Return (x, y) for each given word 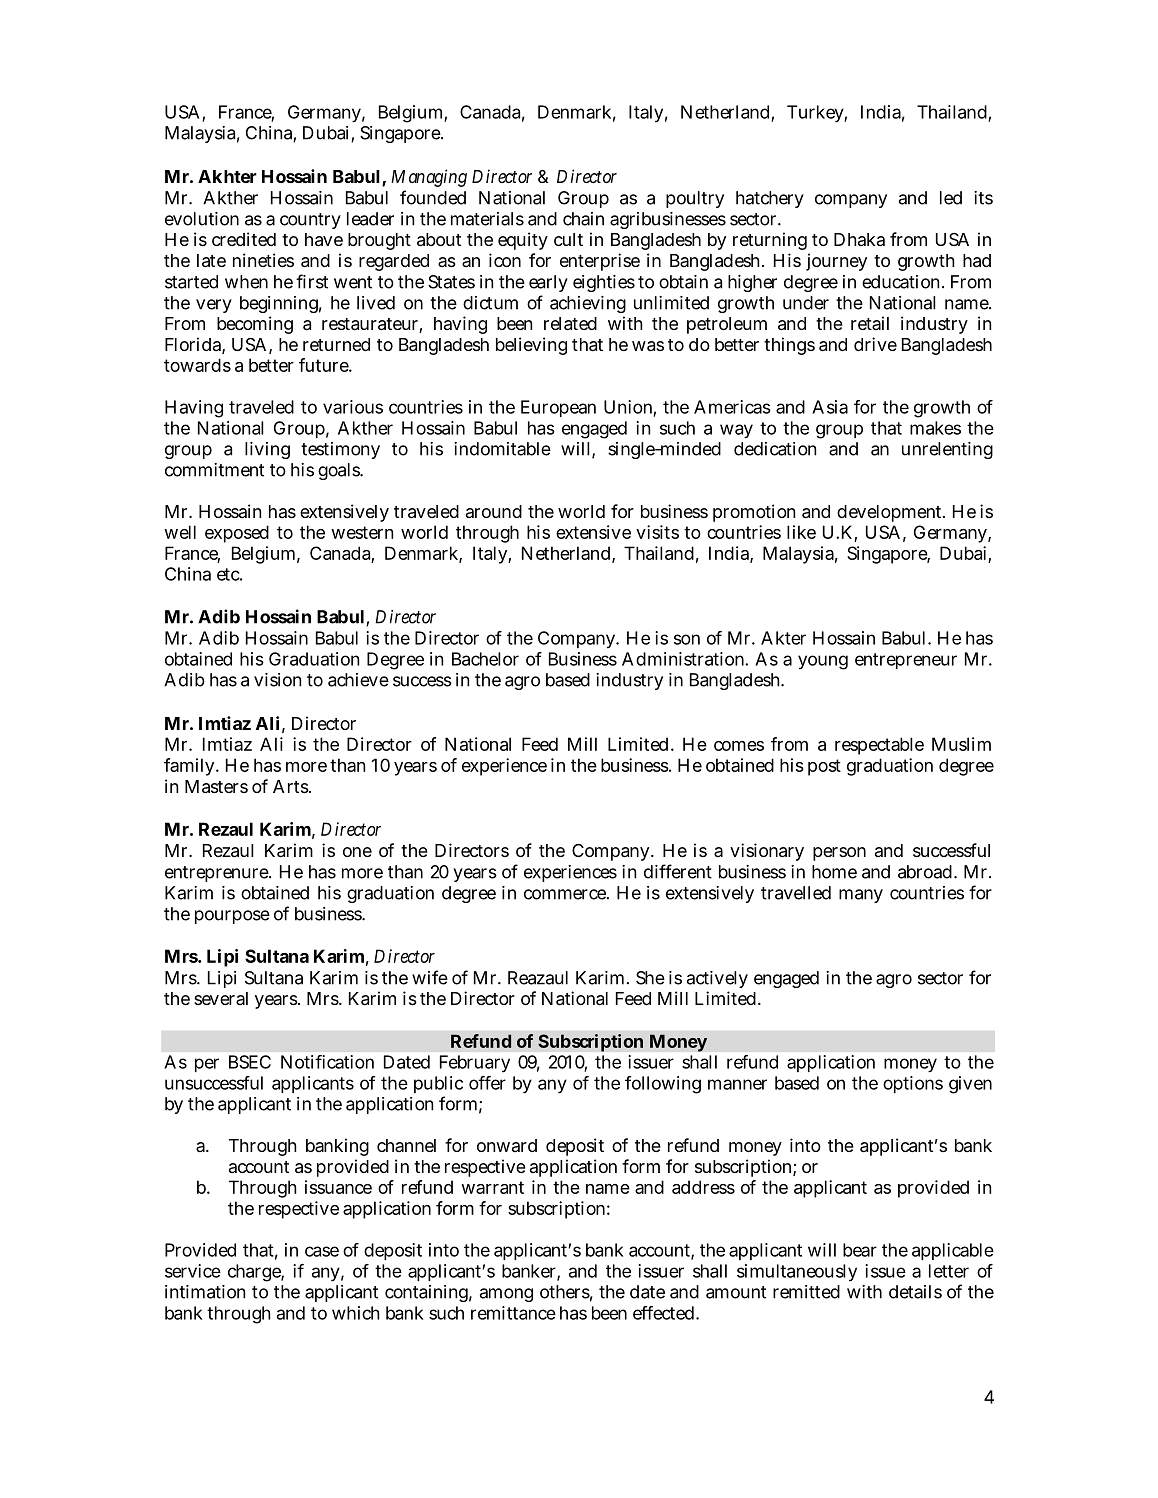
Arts (292, 786)
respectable (879, 746)
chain (583, 219)
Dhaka (859, 239)
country (310, 221)
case (322, 1251)
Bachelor (485, 659)
